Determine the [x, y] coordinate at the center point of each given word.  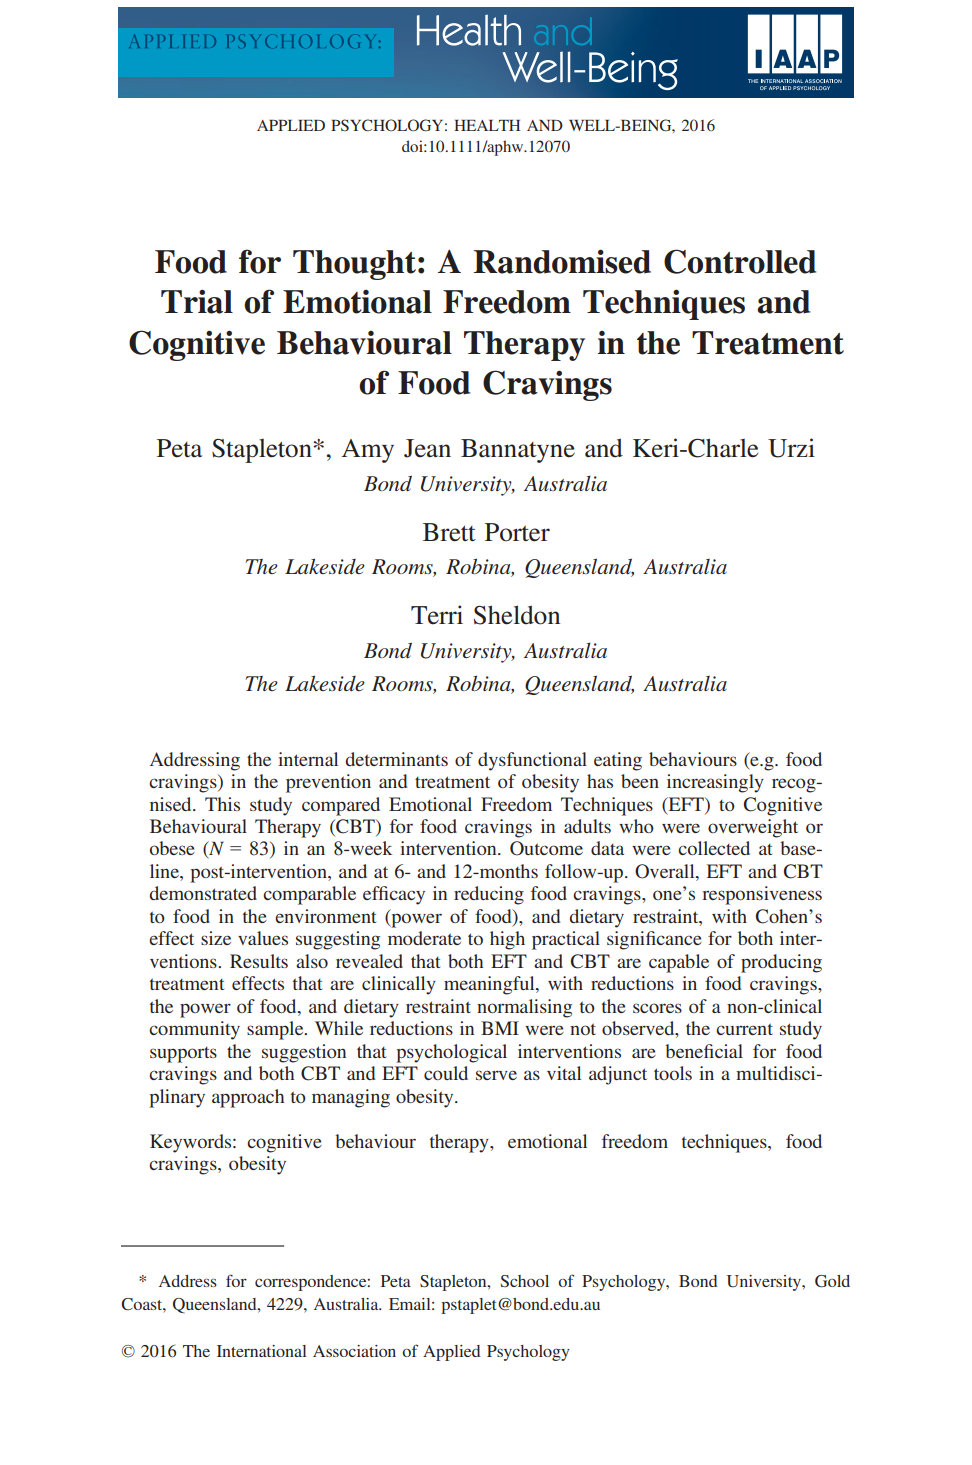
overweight [753, 828]
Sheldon [517, 615]
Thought [354, 265]
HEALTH [487, 125]
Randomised [562, 261]
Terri [437, 615]
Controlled [740, 261]
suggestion [304, 1053]
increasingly [715, 783]
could [446, 1073]
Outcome [546, 848]
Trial [197, 301]
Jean [427, 448]
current [744, 1029]
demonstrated [203, 893]
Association [354, 1351]
